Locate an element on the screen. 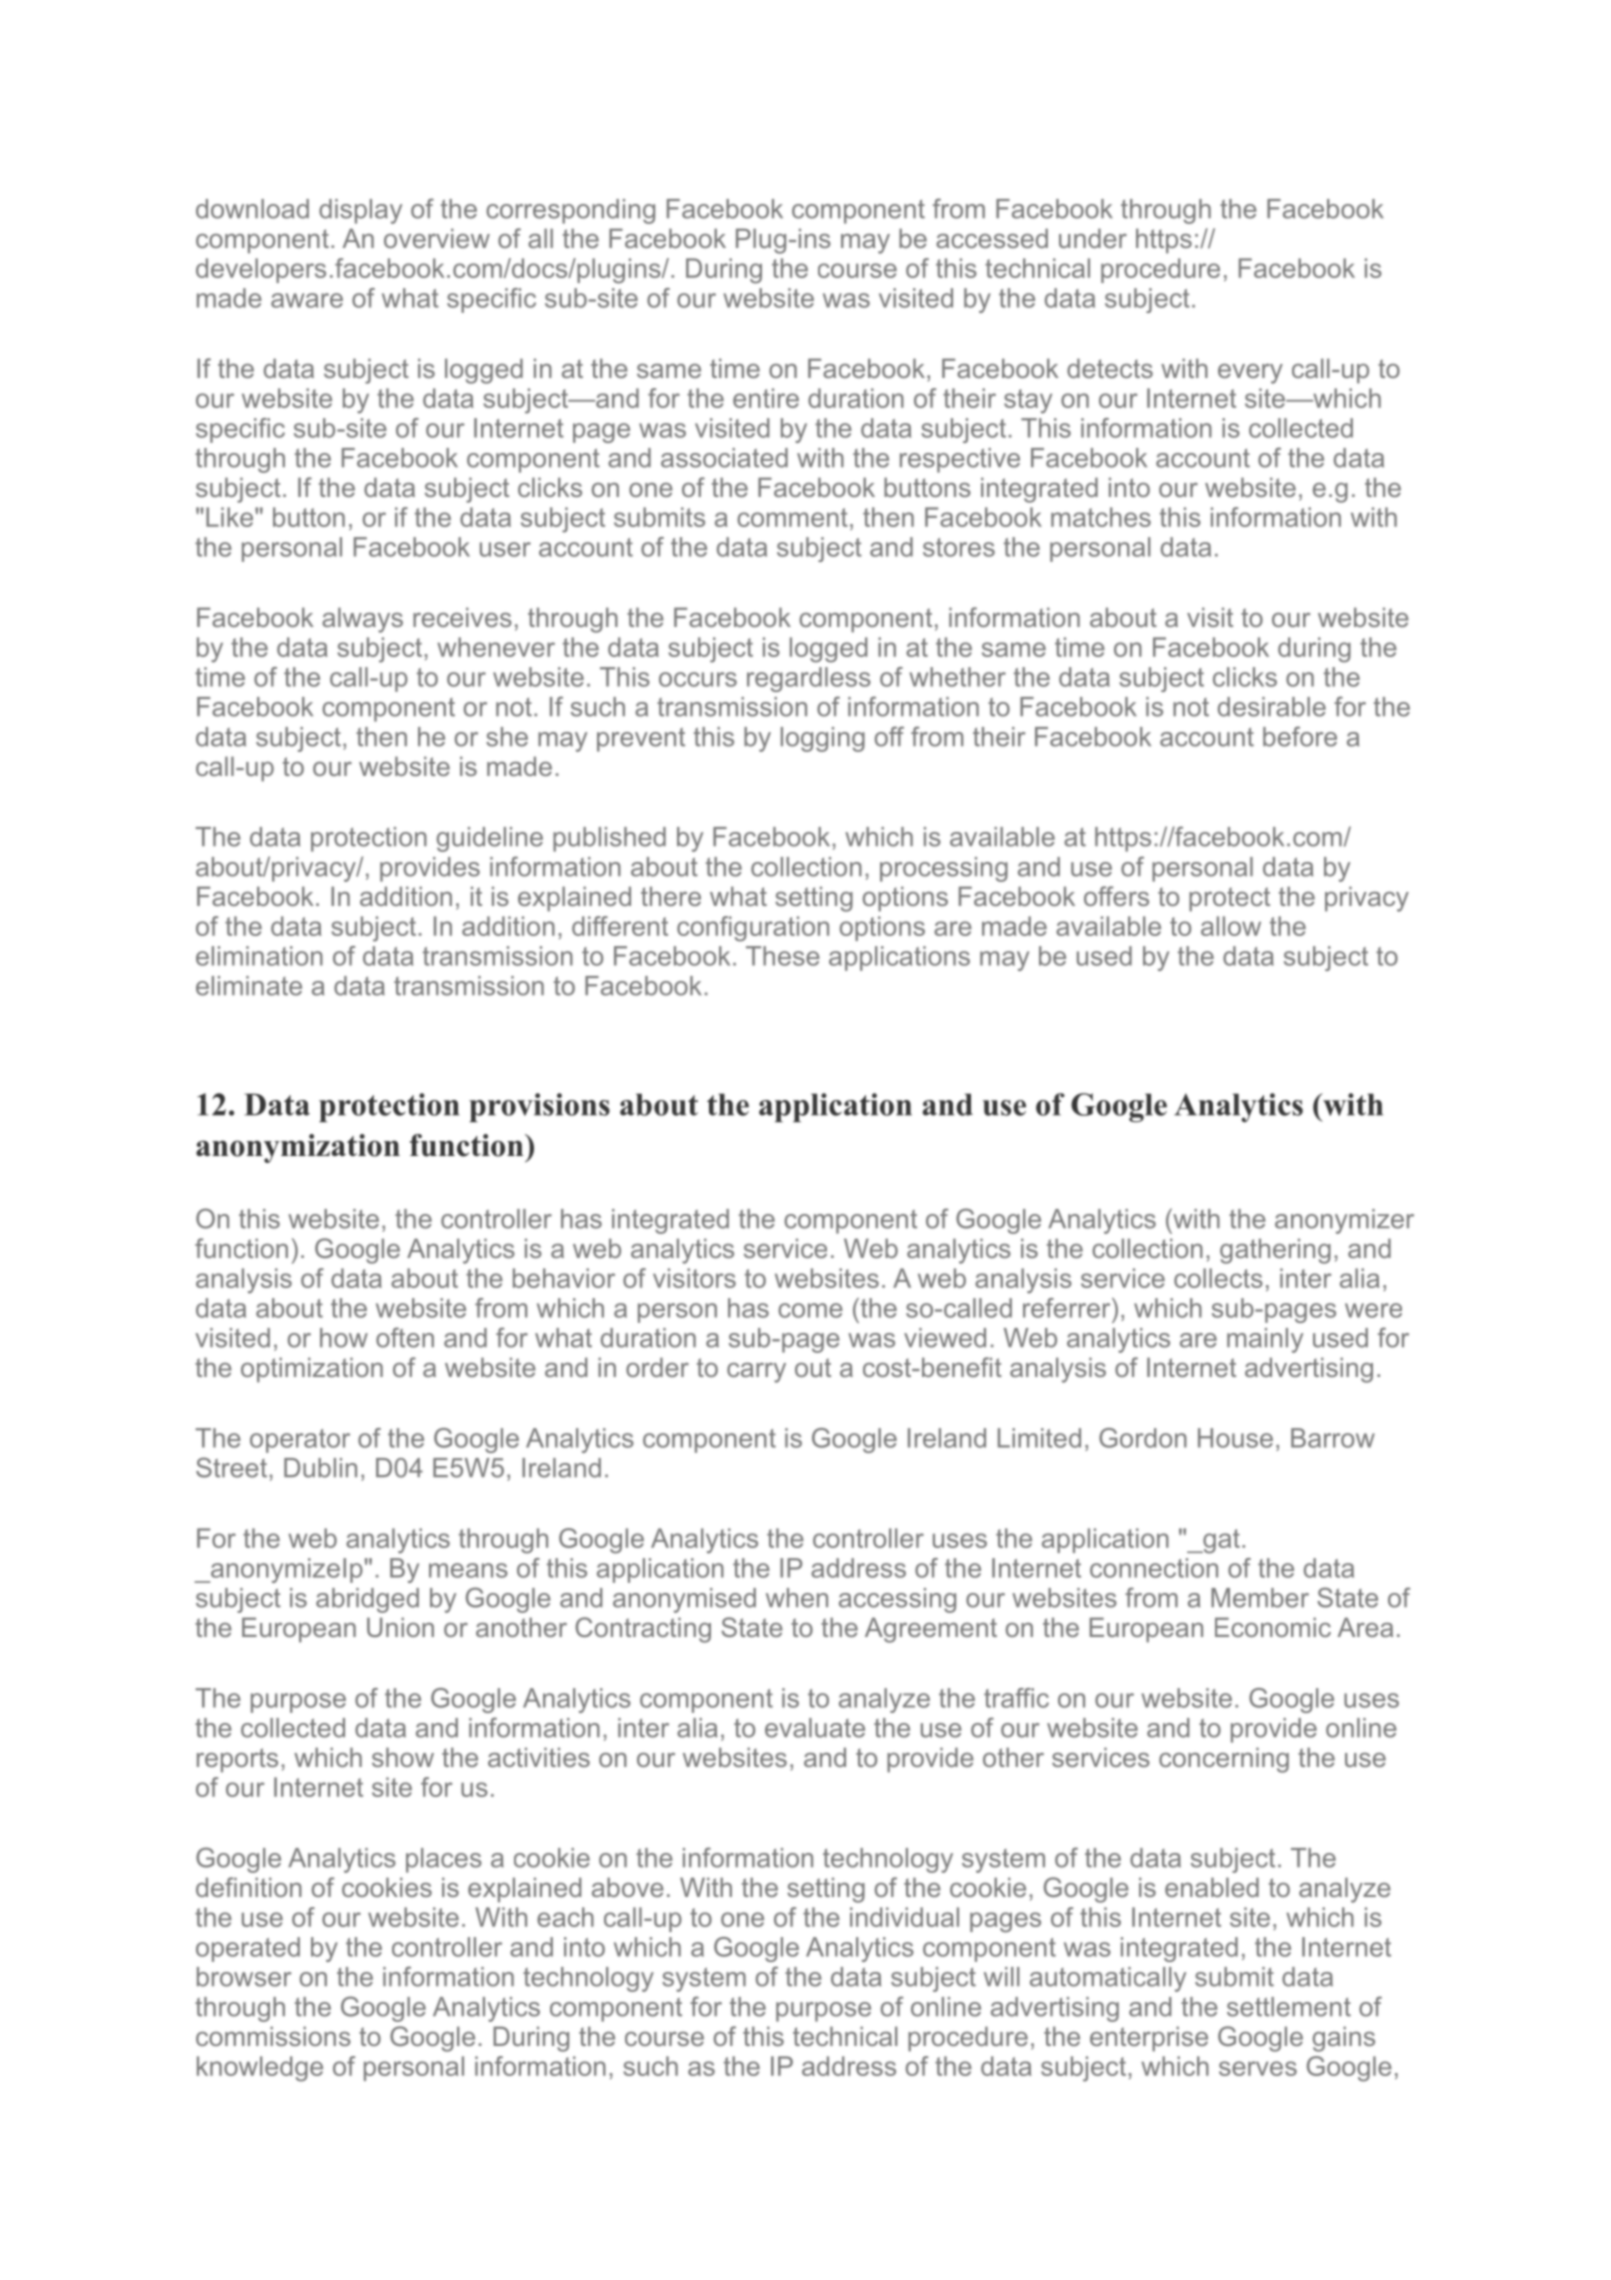 This screenshot has width=1611, height=2280. always is located at coordinates (362, 620).
